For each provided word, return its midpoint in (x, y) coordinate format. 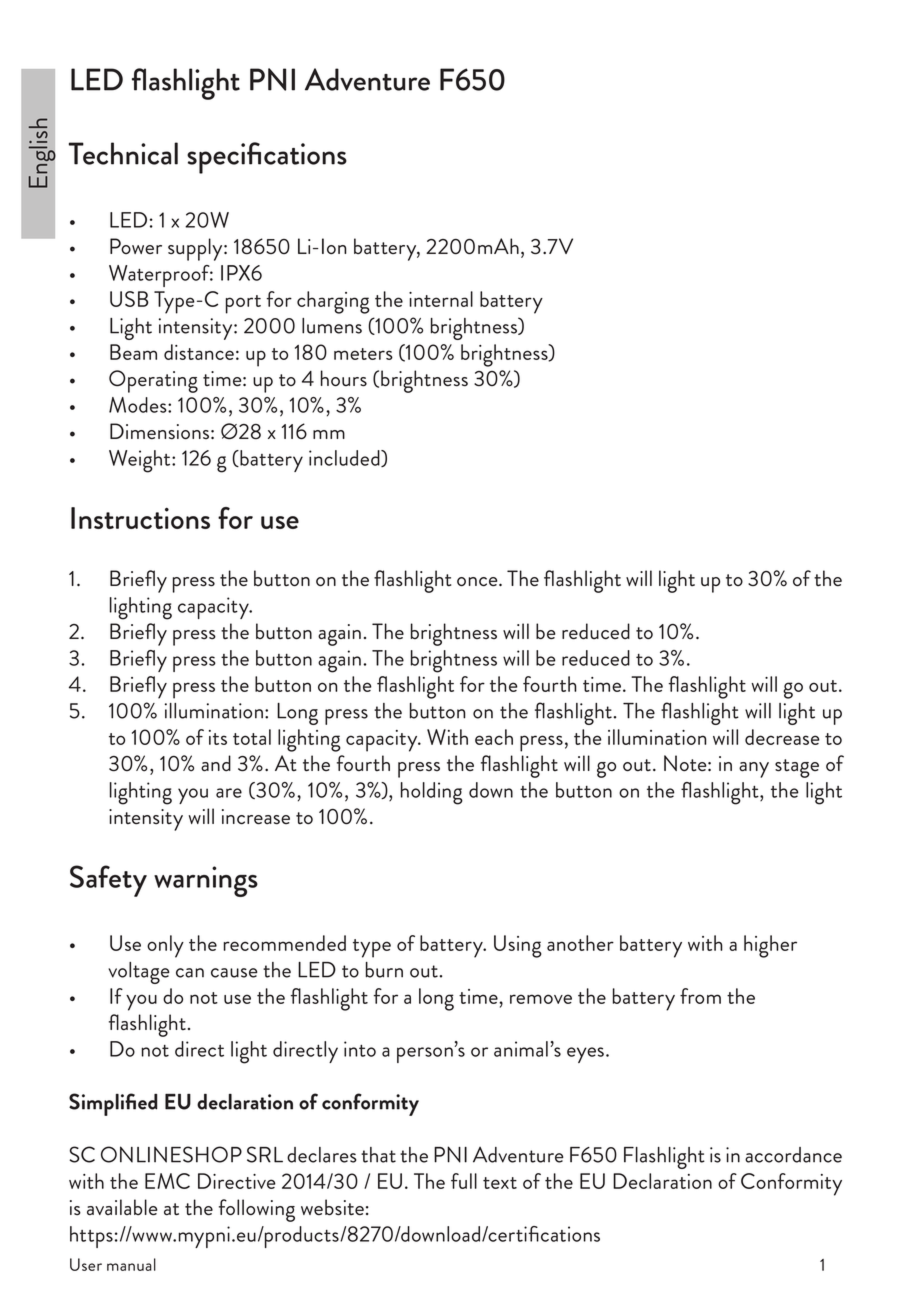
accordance (793, 1155)
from (700, 996)
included (345, 458)
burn (384, 970)
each (494, 737)
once (478, 582)
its (218, 737)
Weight (141, 461)
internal (441, 299)
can (190, 973)
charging (333, 302)
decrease (782, 737)
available (122, 1207)
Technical (123, 153)
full (464, 1181)
